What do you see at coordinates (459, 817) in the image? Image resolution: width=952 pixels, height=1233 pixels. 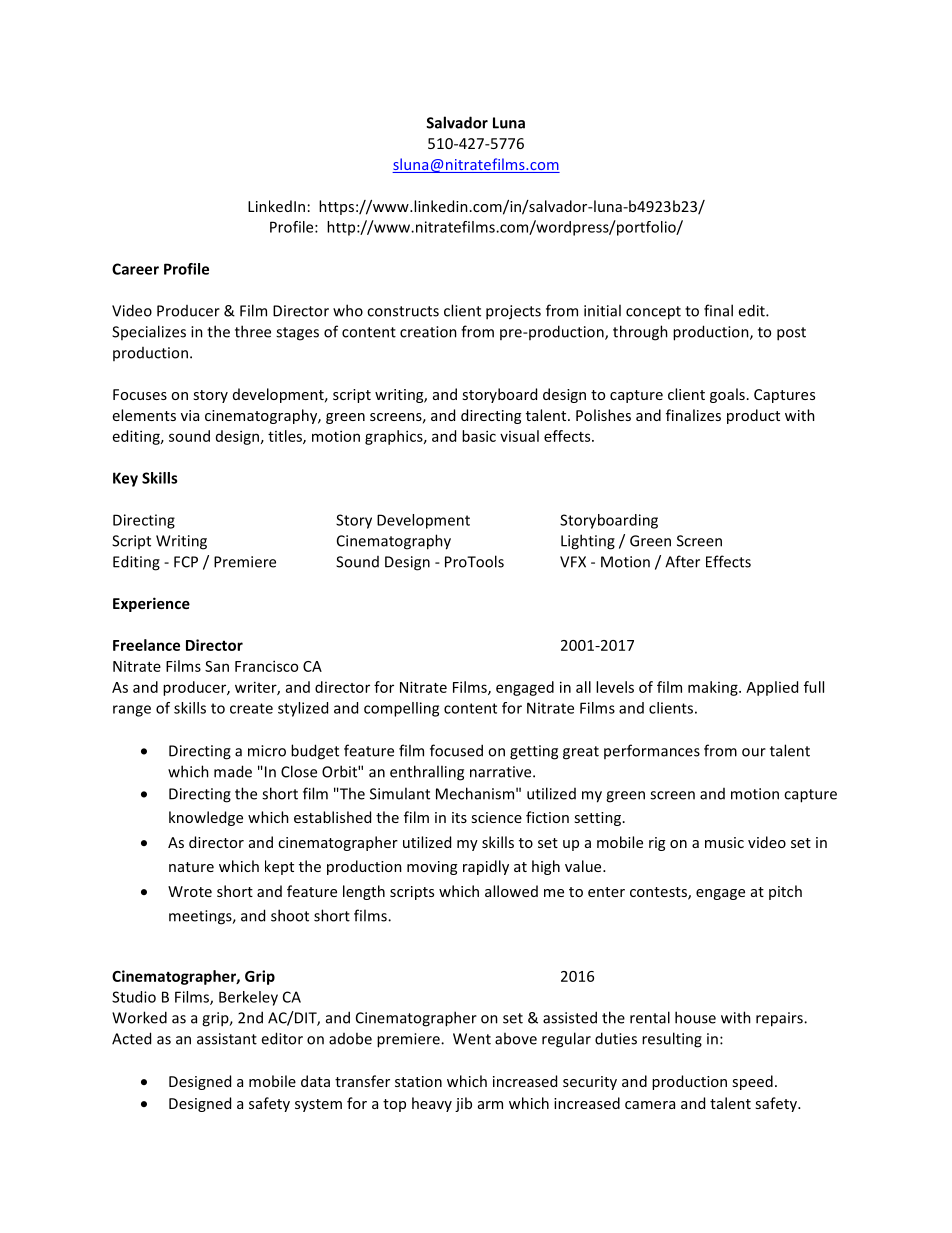 I see `its` at bounding box center [459, 817].
